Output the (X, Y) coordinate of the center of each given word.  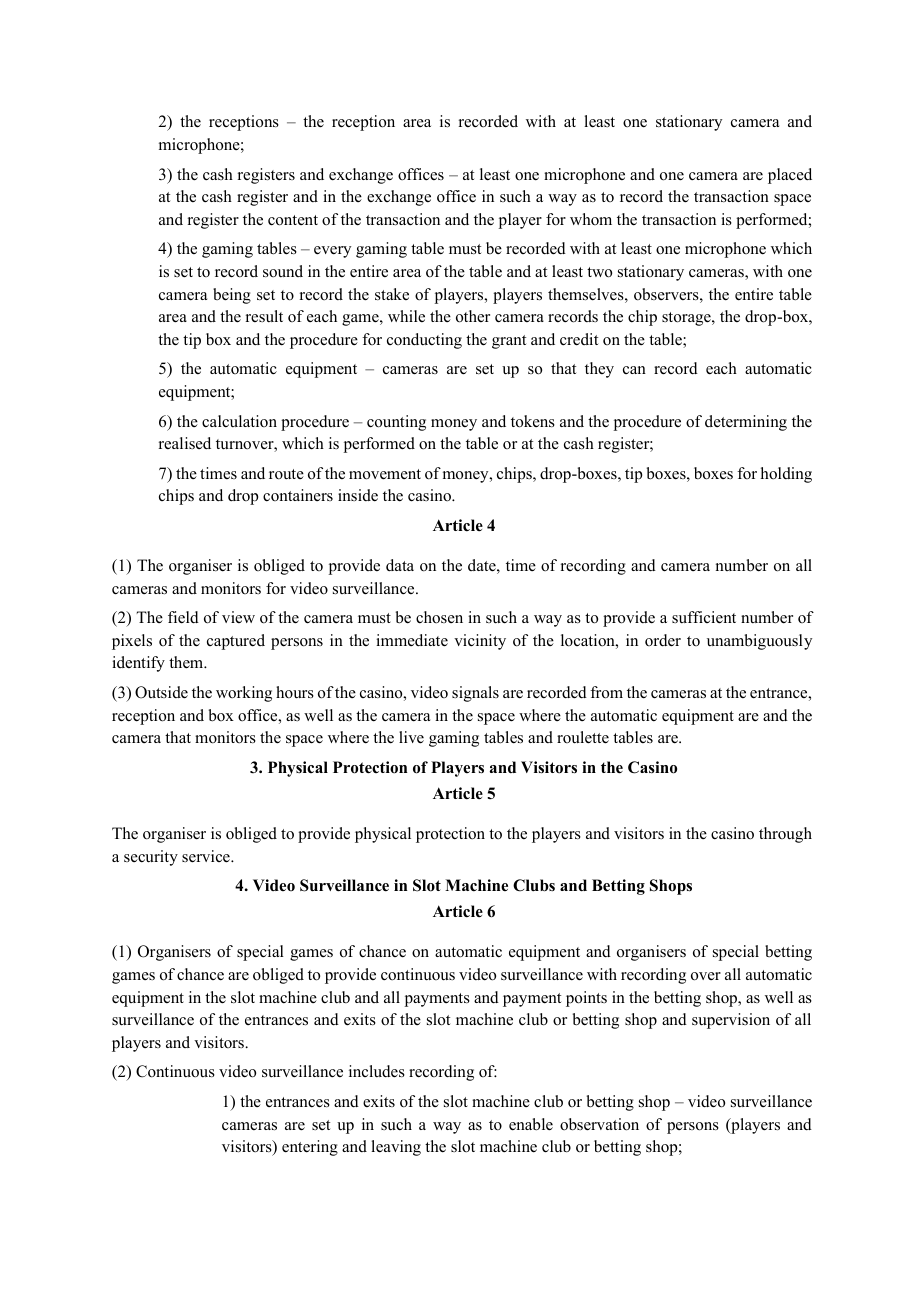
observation (599, 1124)
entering (310, 1148)
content (293, 220)
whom (591, 219)
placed (790, 176)
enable (531, 1124)
